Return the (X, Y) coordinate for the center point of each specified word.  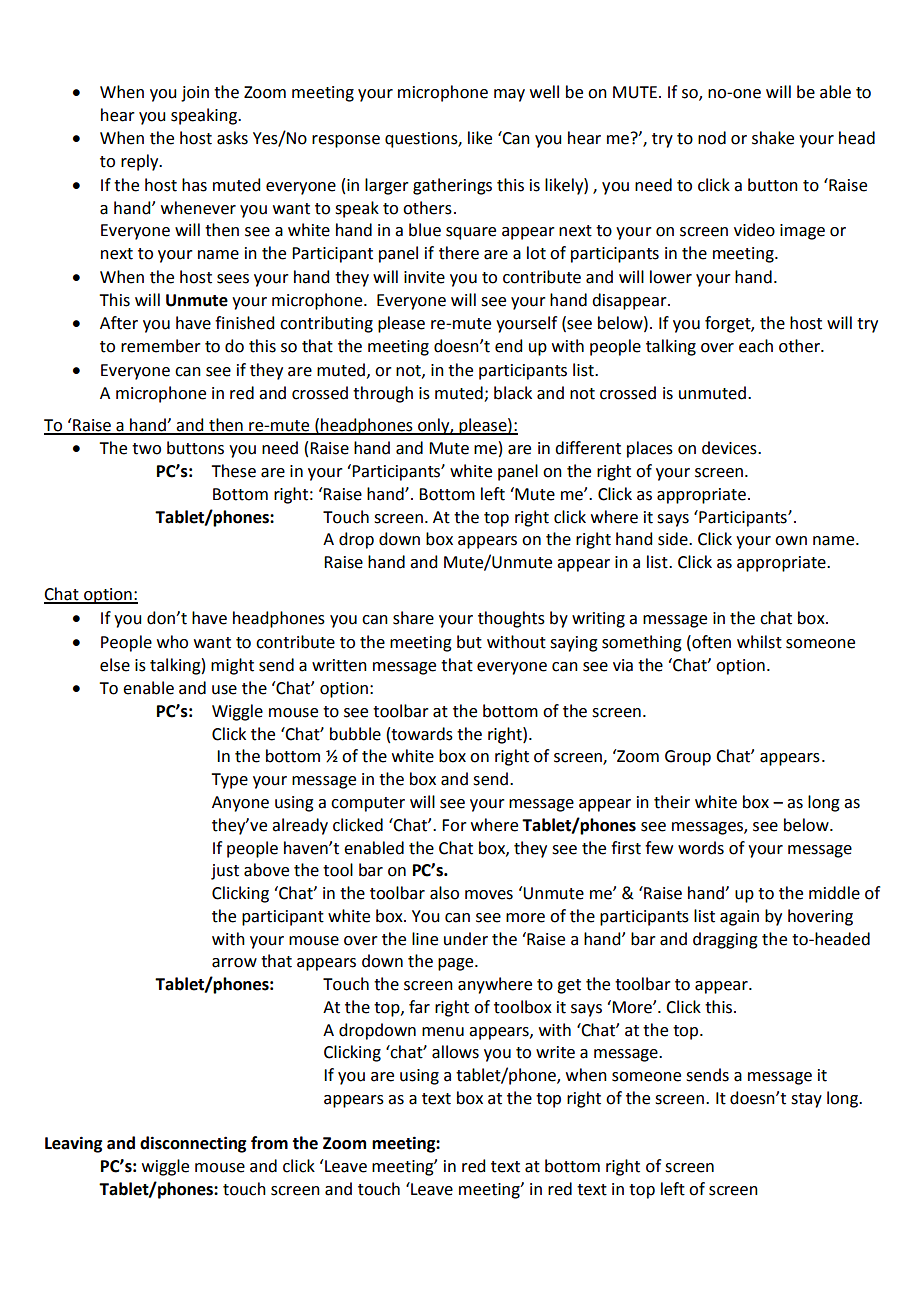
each (756, 346)
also (444, 893)
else (115, 665)
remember (161, 346)
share (413, 618)
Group (688, 758)
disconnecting (193, 1144)
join (195, 94)
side (674, 539)
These (233, 471)
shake (773, 138)
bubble (355, 734)
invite (424, 277)
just (225, 872)
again (739, 918)
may (509, 95)
